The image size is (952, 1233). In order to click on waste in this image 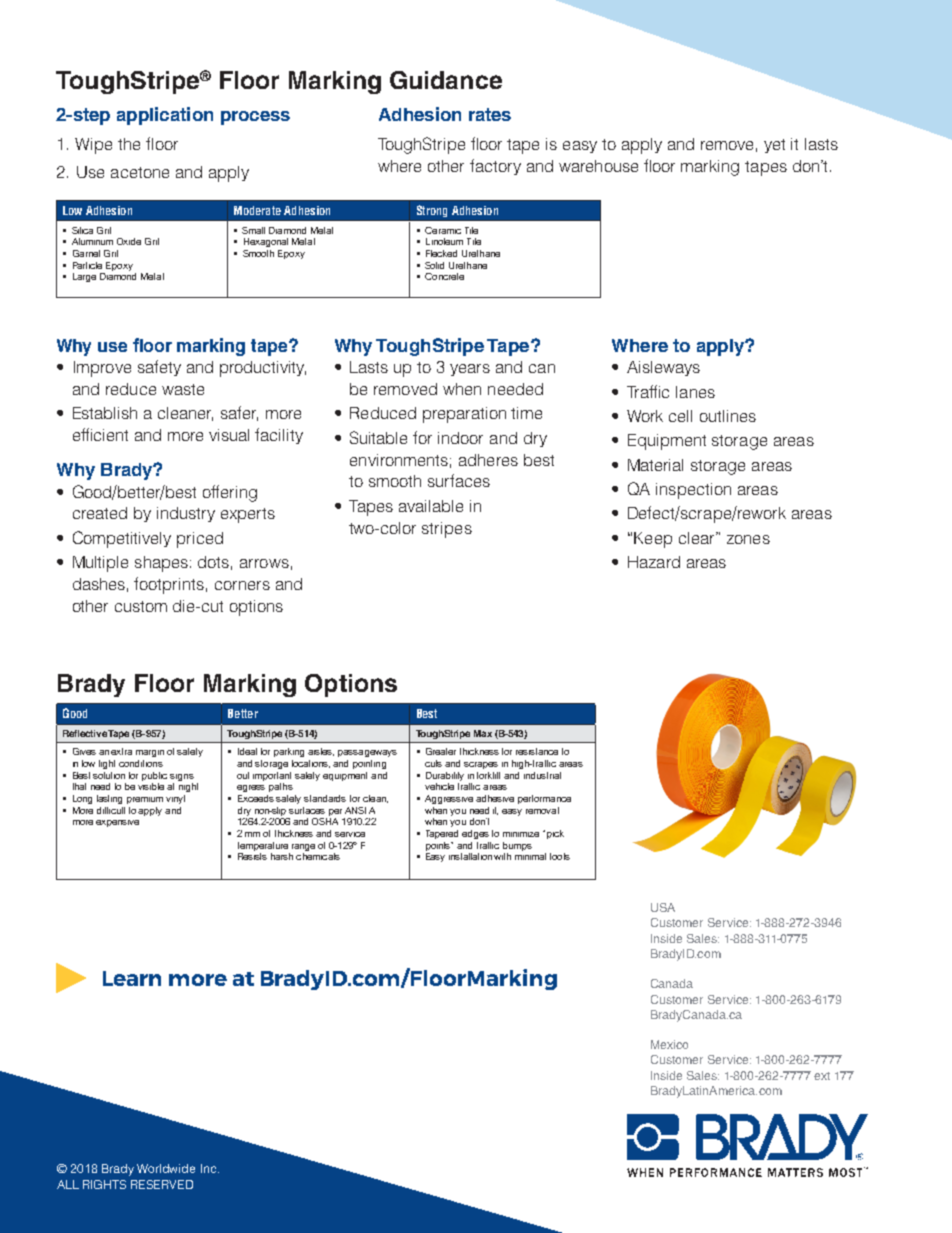, I will do `click(183, 389)`.
